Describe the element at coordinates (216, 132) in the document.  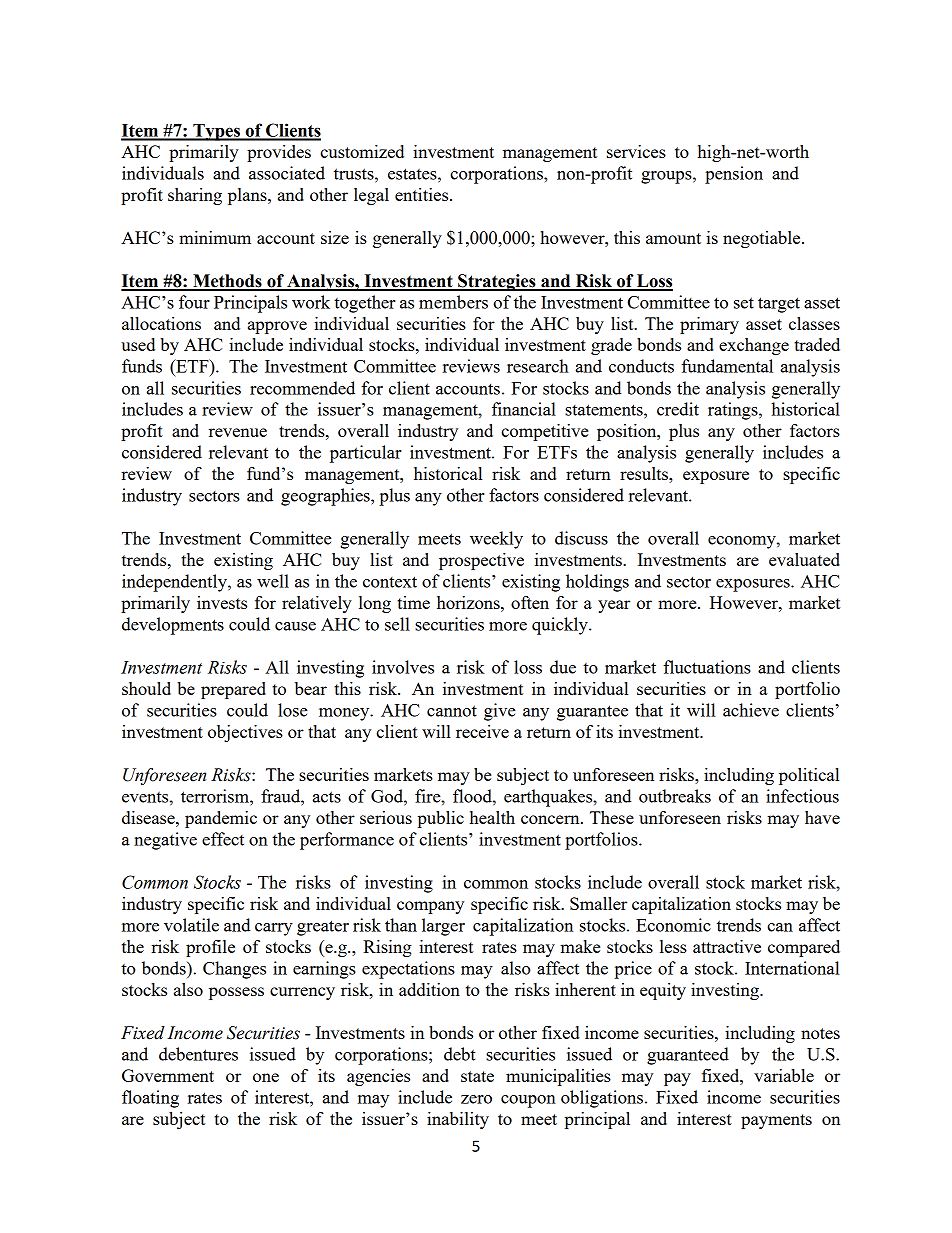
I see `Types` at that location.
